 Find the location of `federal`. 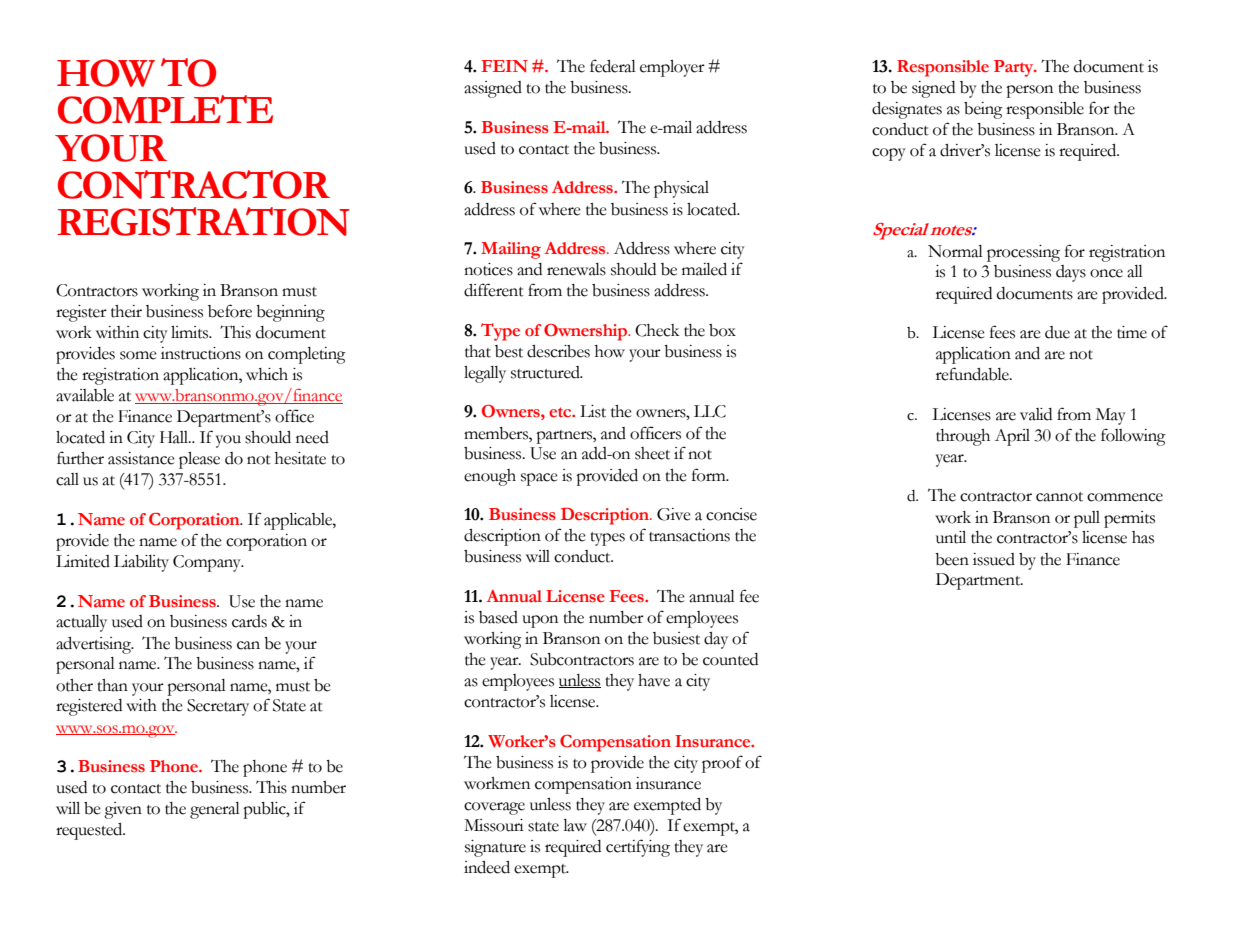

federal is located at coordinates (613, 66).
